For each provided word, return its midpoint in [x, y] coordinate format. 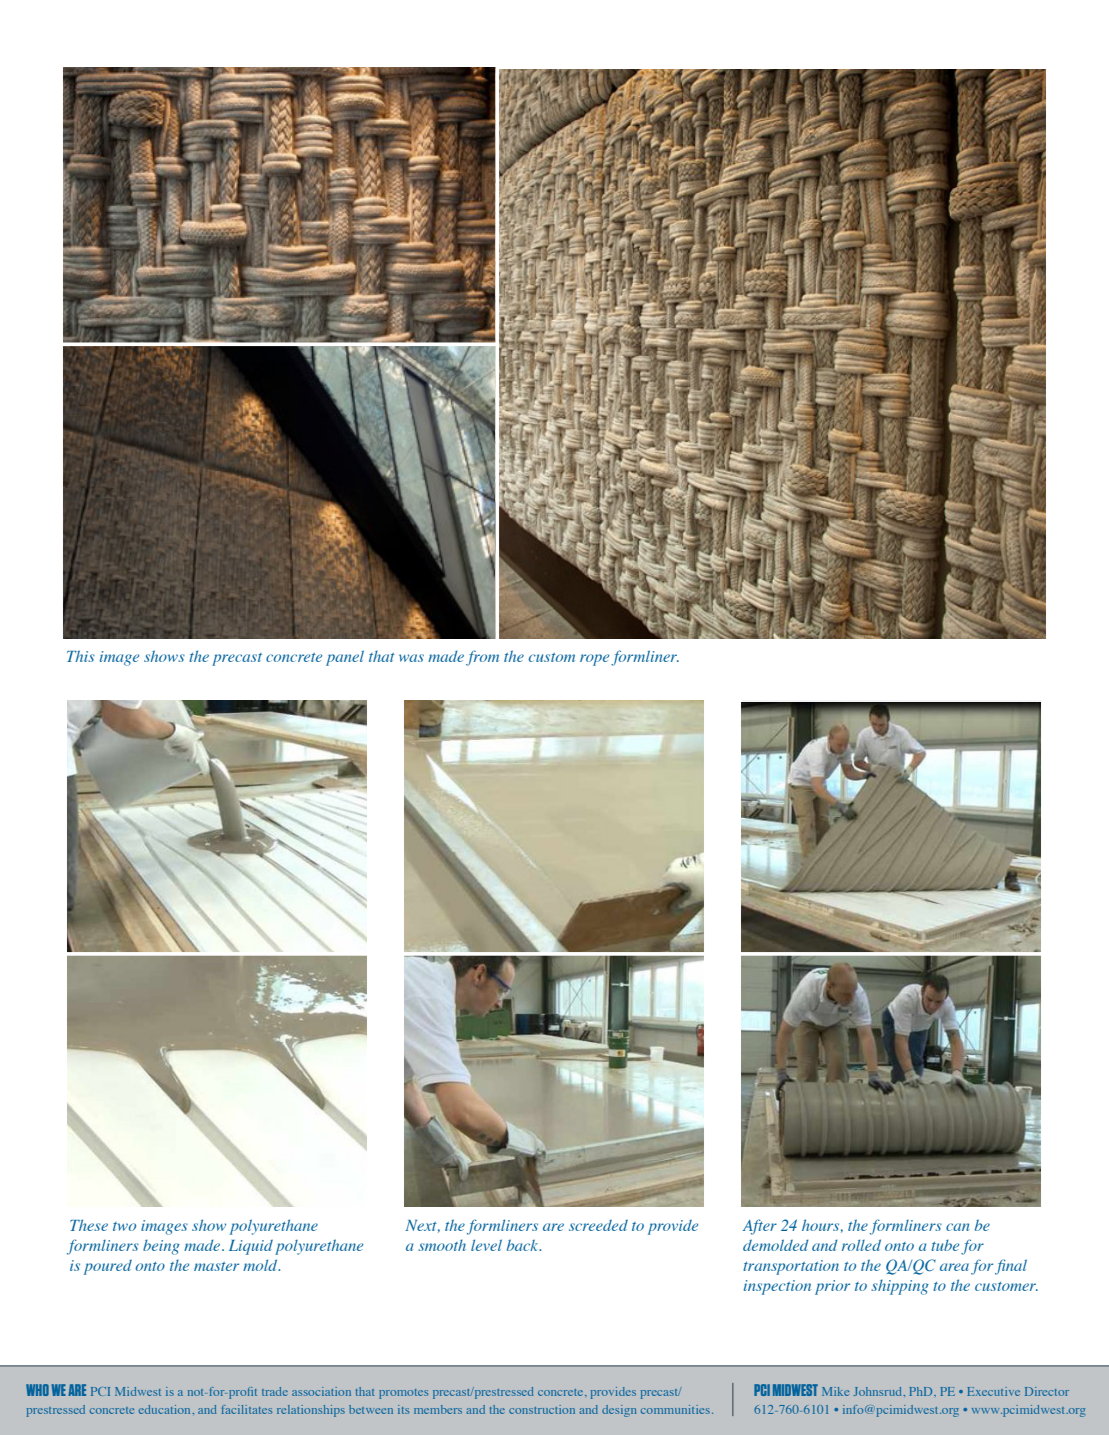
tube [945, 1245]
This [81, 656]
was [411, 658]
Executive [993, 1391]
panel [345, 658]
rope [594, 660]
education [166, 1409]
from [482, 658]
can [958, 1227]
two [124, 1226]
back [524, 1245]
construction [542, 1409]
